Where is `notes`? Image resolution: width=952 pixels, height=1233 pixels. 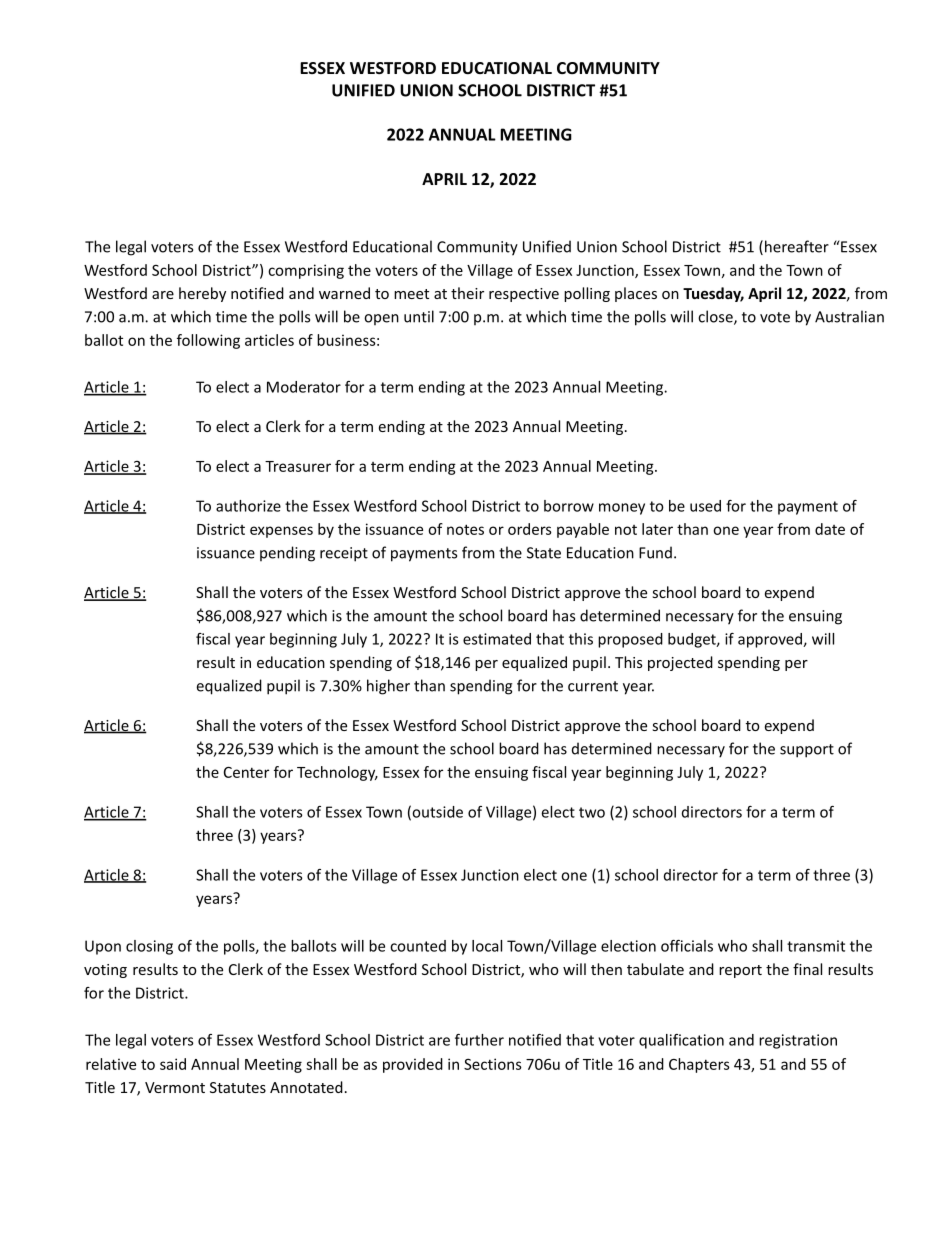 notes is located at coordinates (465, 529).
